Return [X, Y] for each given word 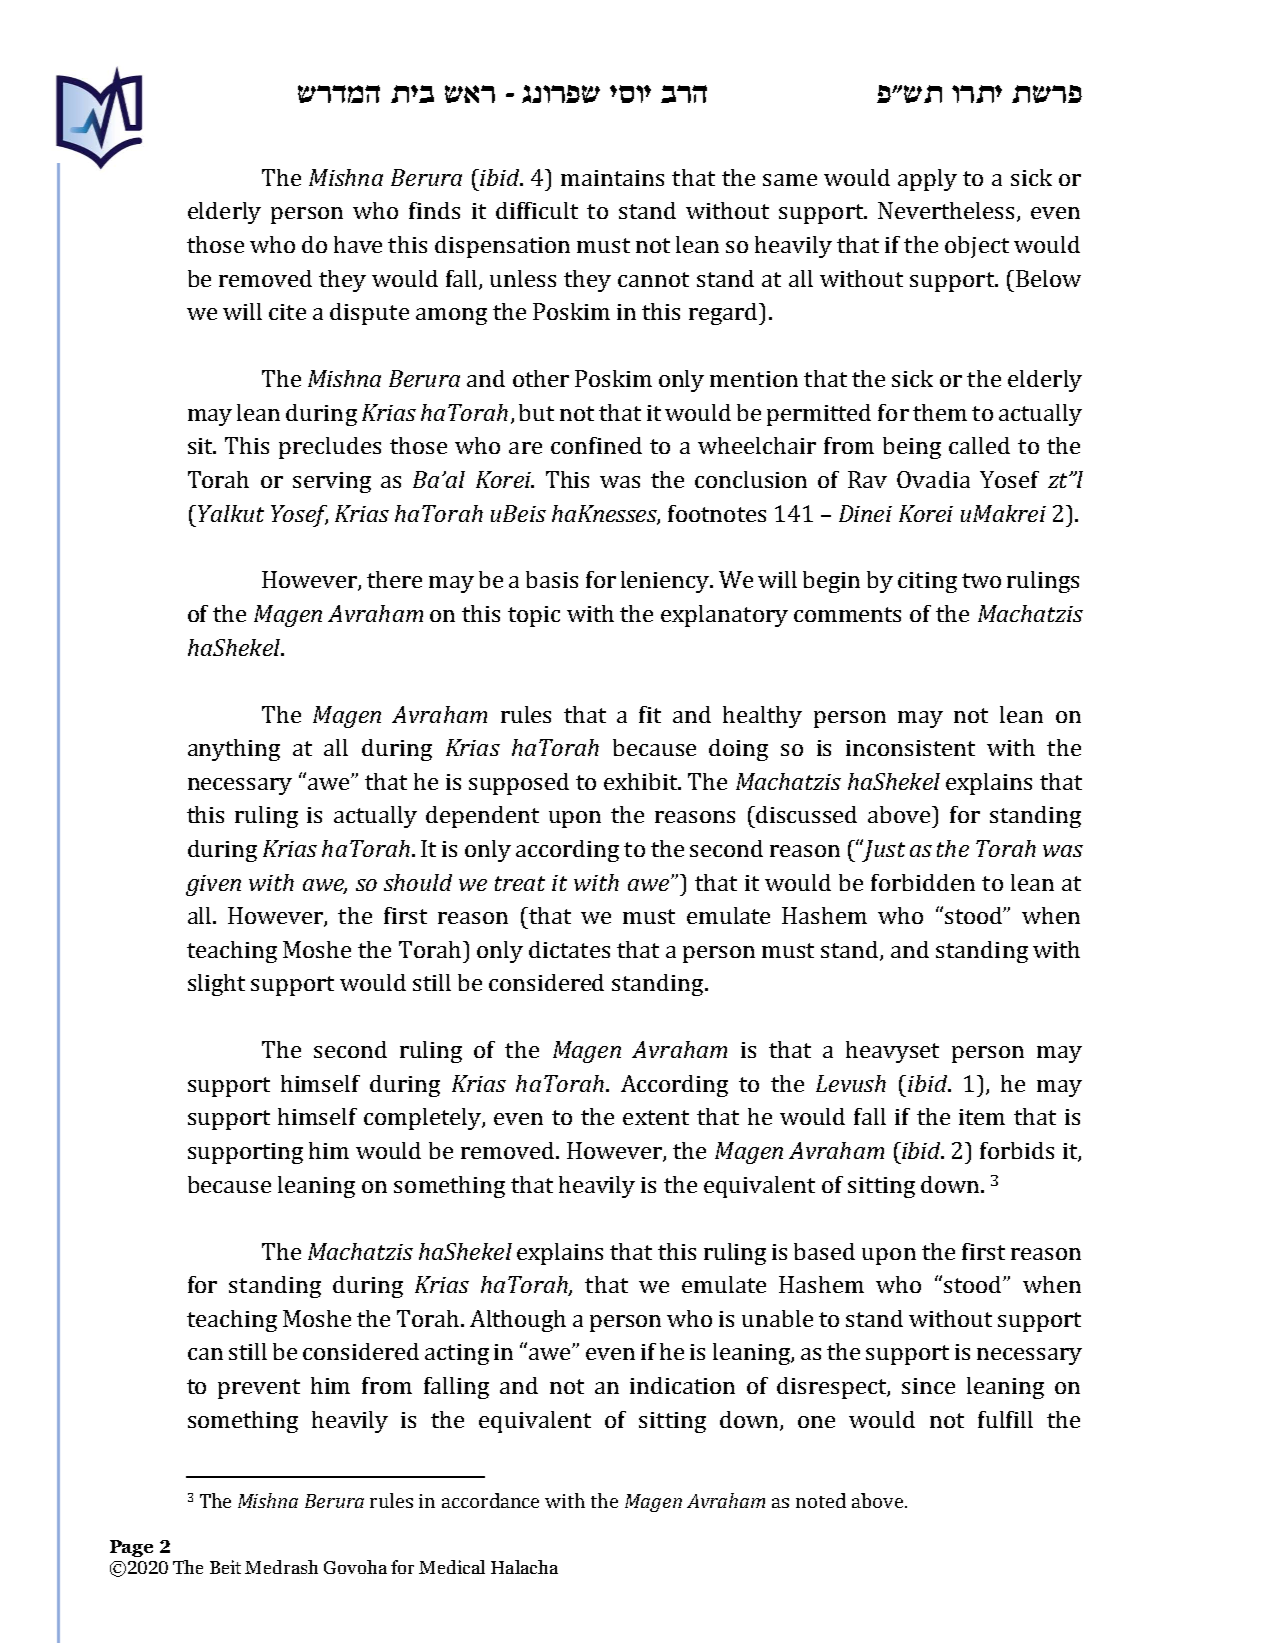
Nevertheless [948, 212]
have [358, 244]
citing [927, 582]
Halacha [524, 1567]
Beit [225, 1567]
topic [534, 616]
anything [234, 750]
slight [216, 985]
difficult [537, 210]
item [982, 1117]
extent [656, 1117]
